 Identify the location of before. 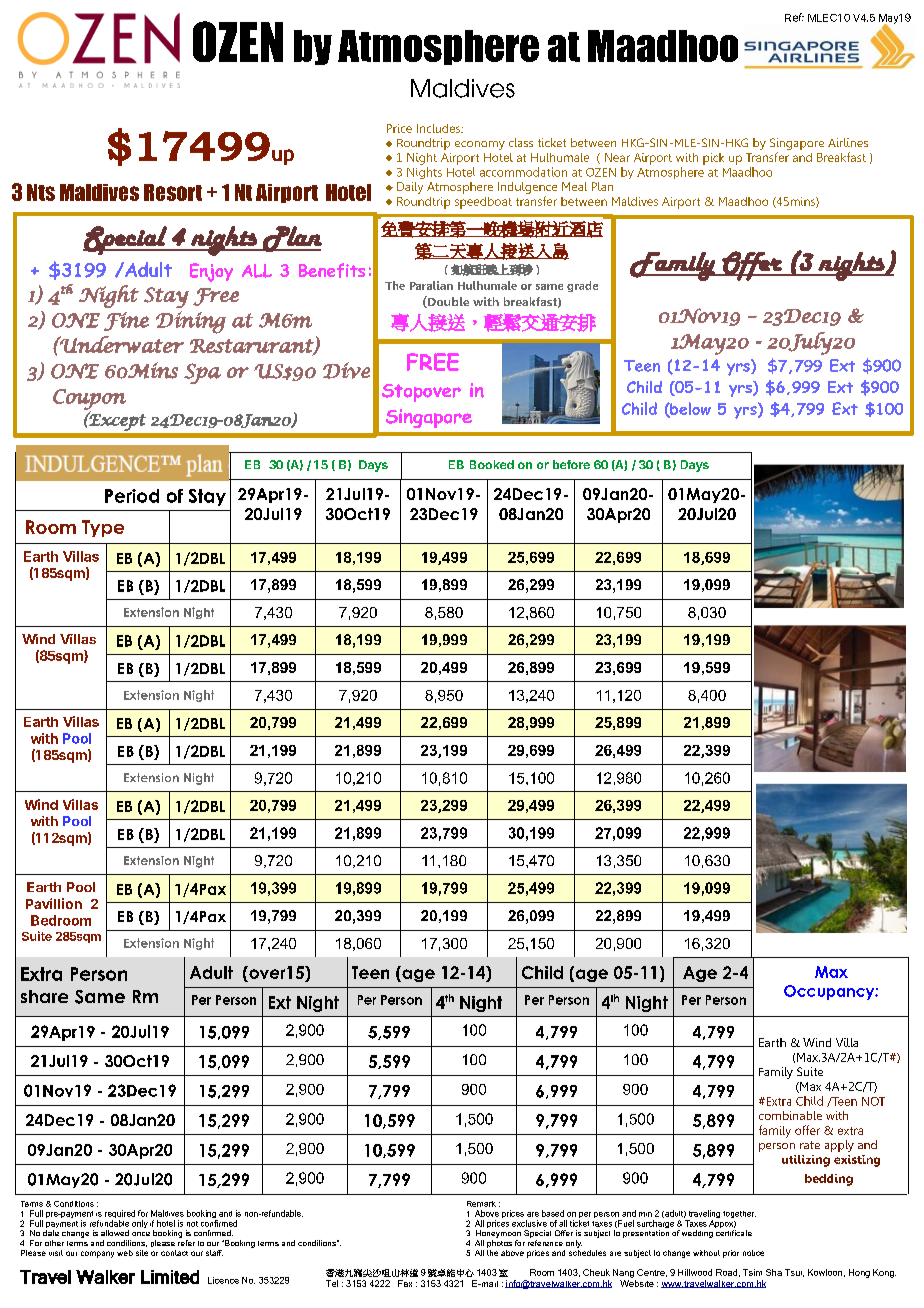
(571, 464).
